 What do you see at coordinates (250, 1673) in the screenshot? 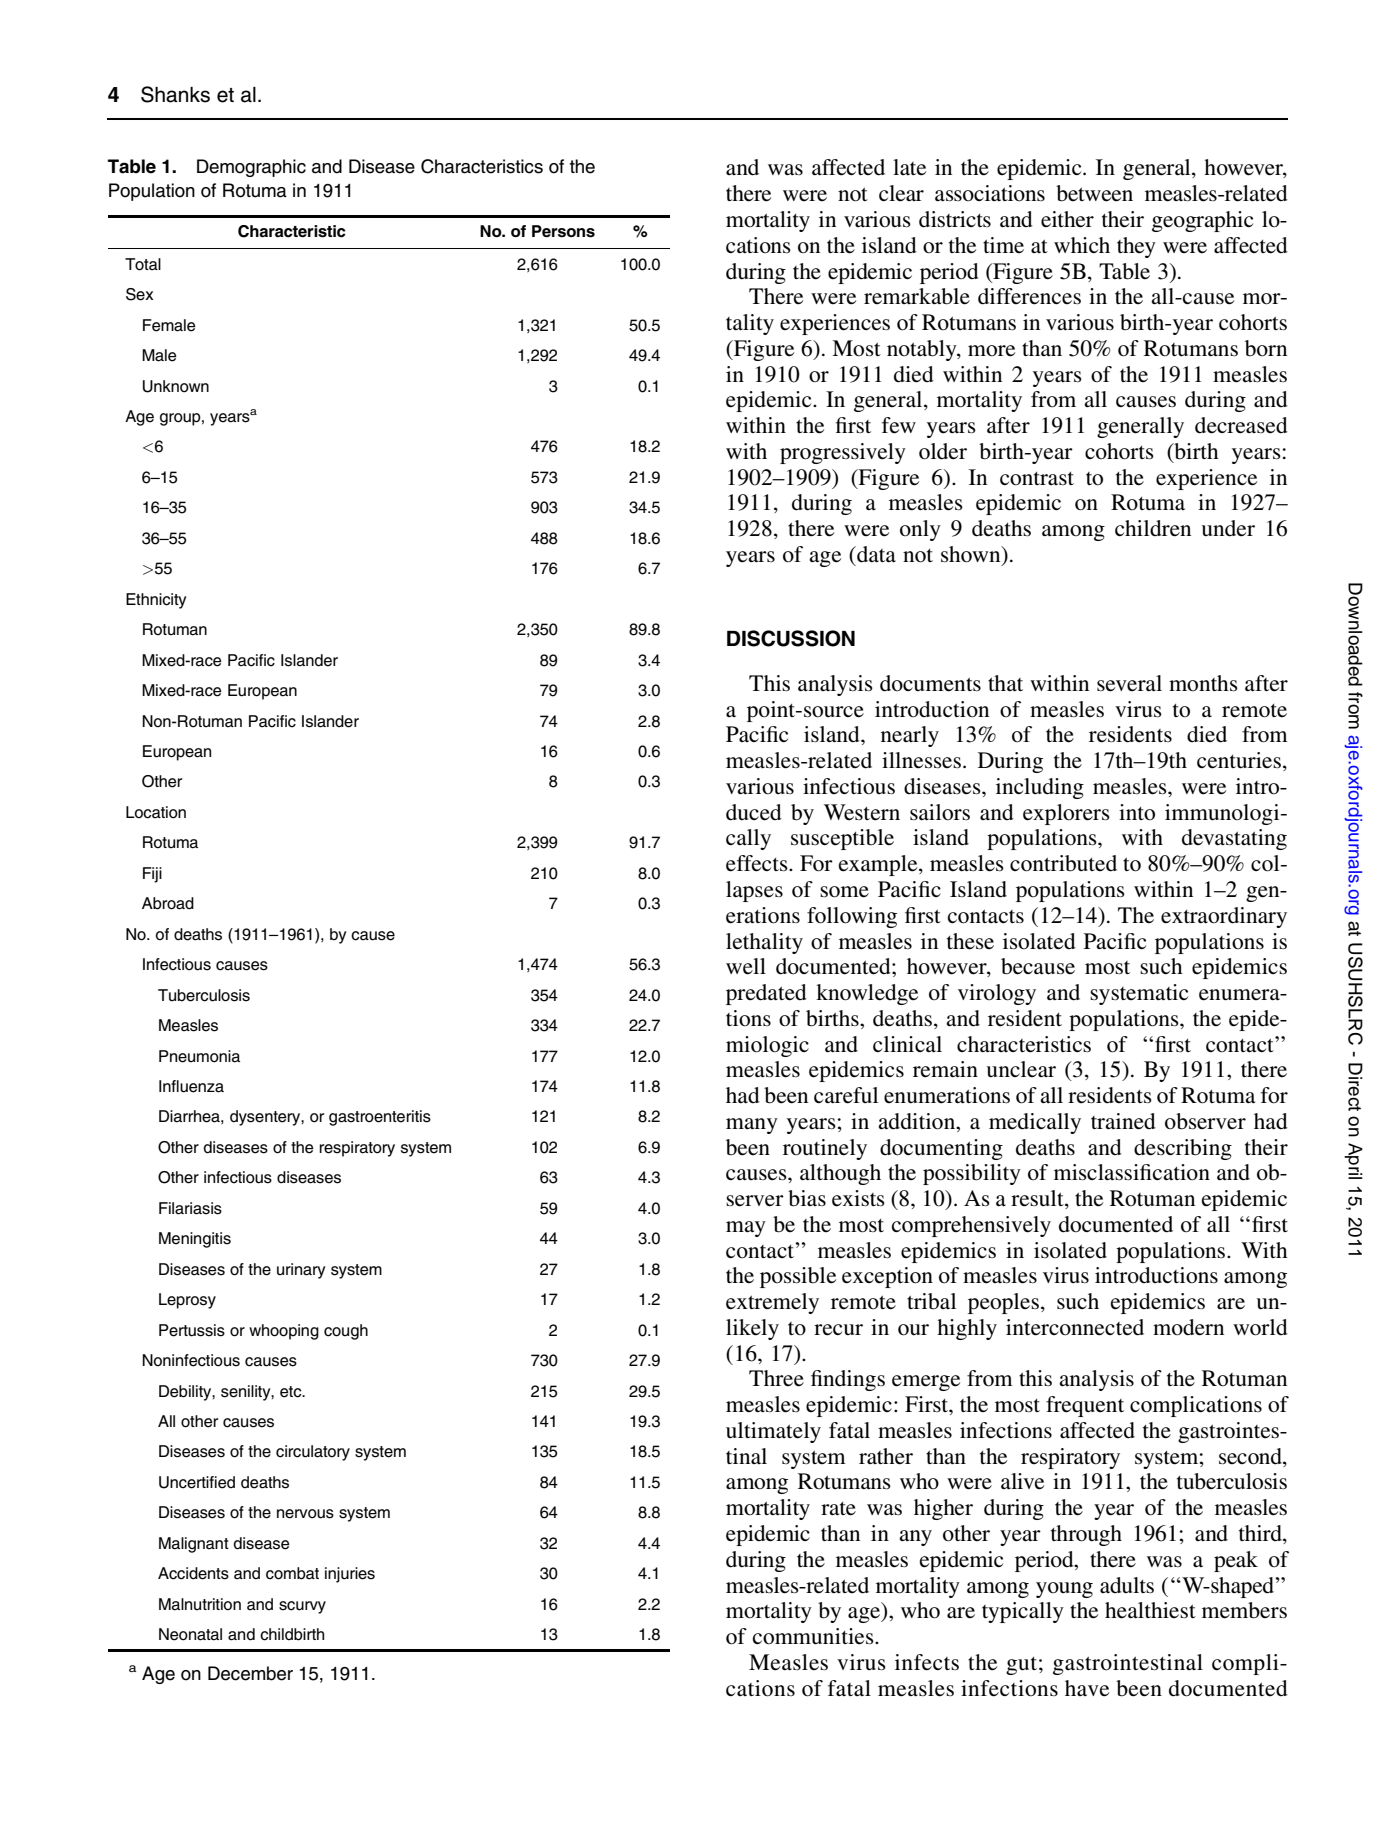
I see `December` at bounding box center [250, 1673].
